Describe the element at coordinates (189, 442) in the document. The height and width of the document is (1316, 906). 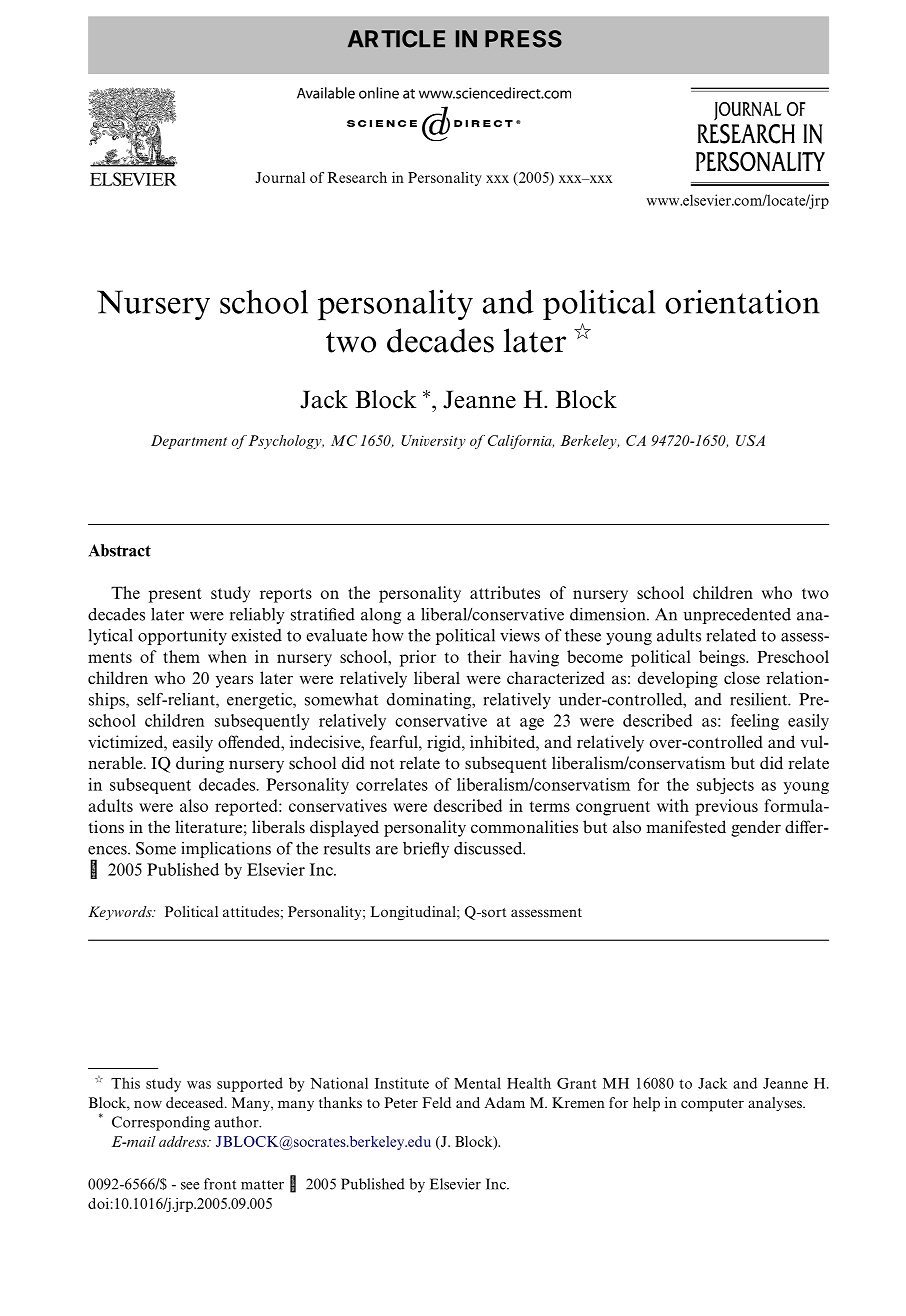
I see `Department` at that location.
